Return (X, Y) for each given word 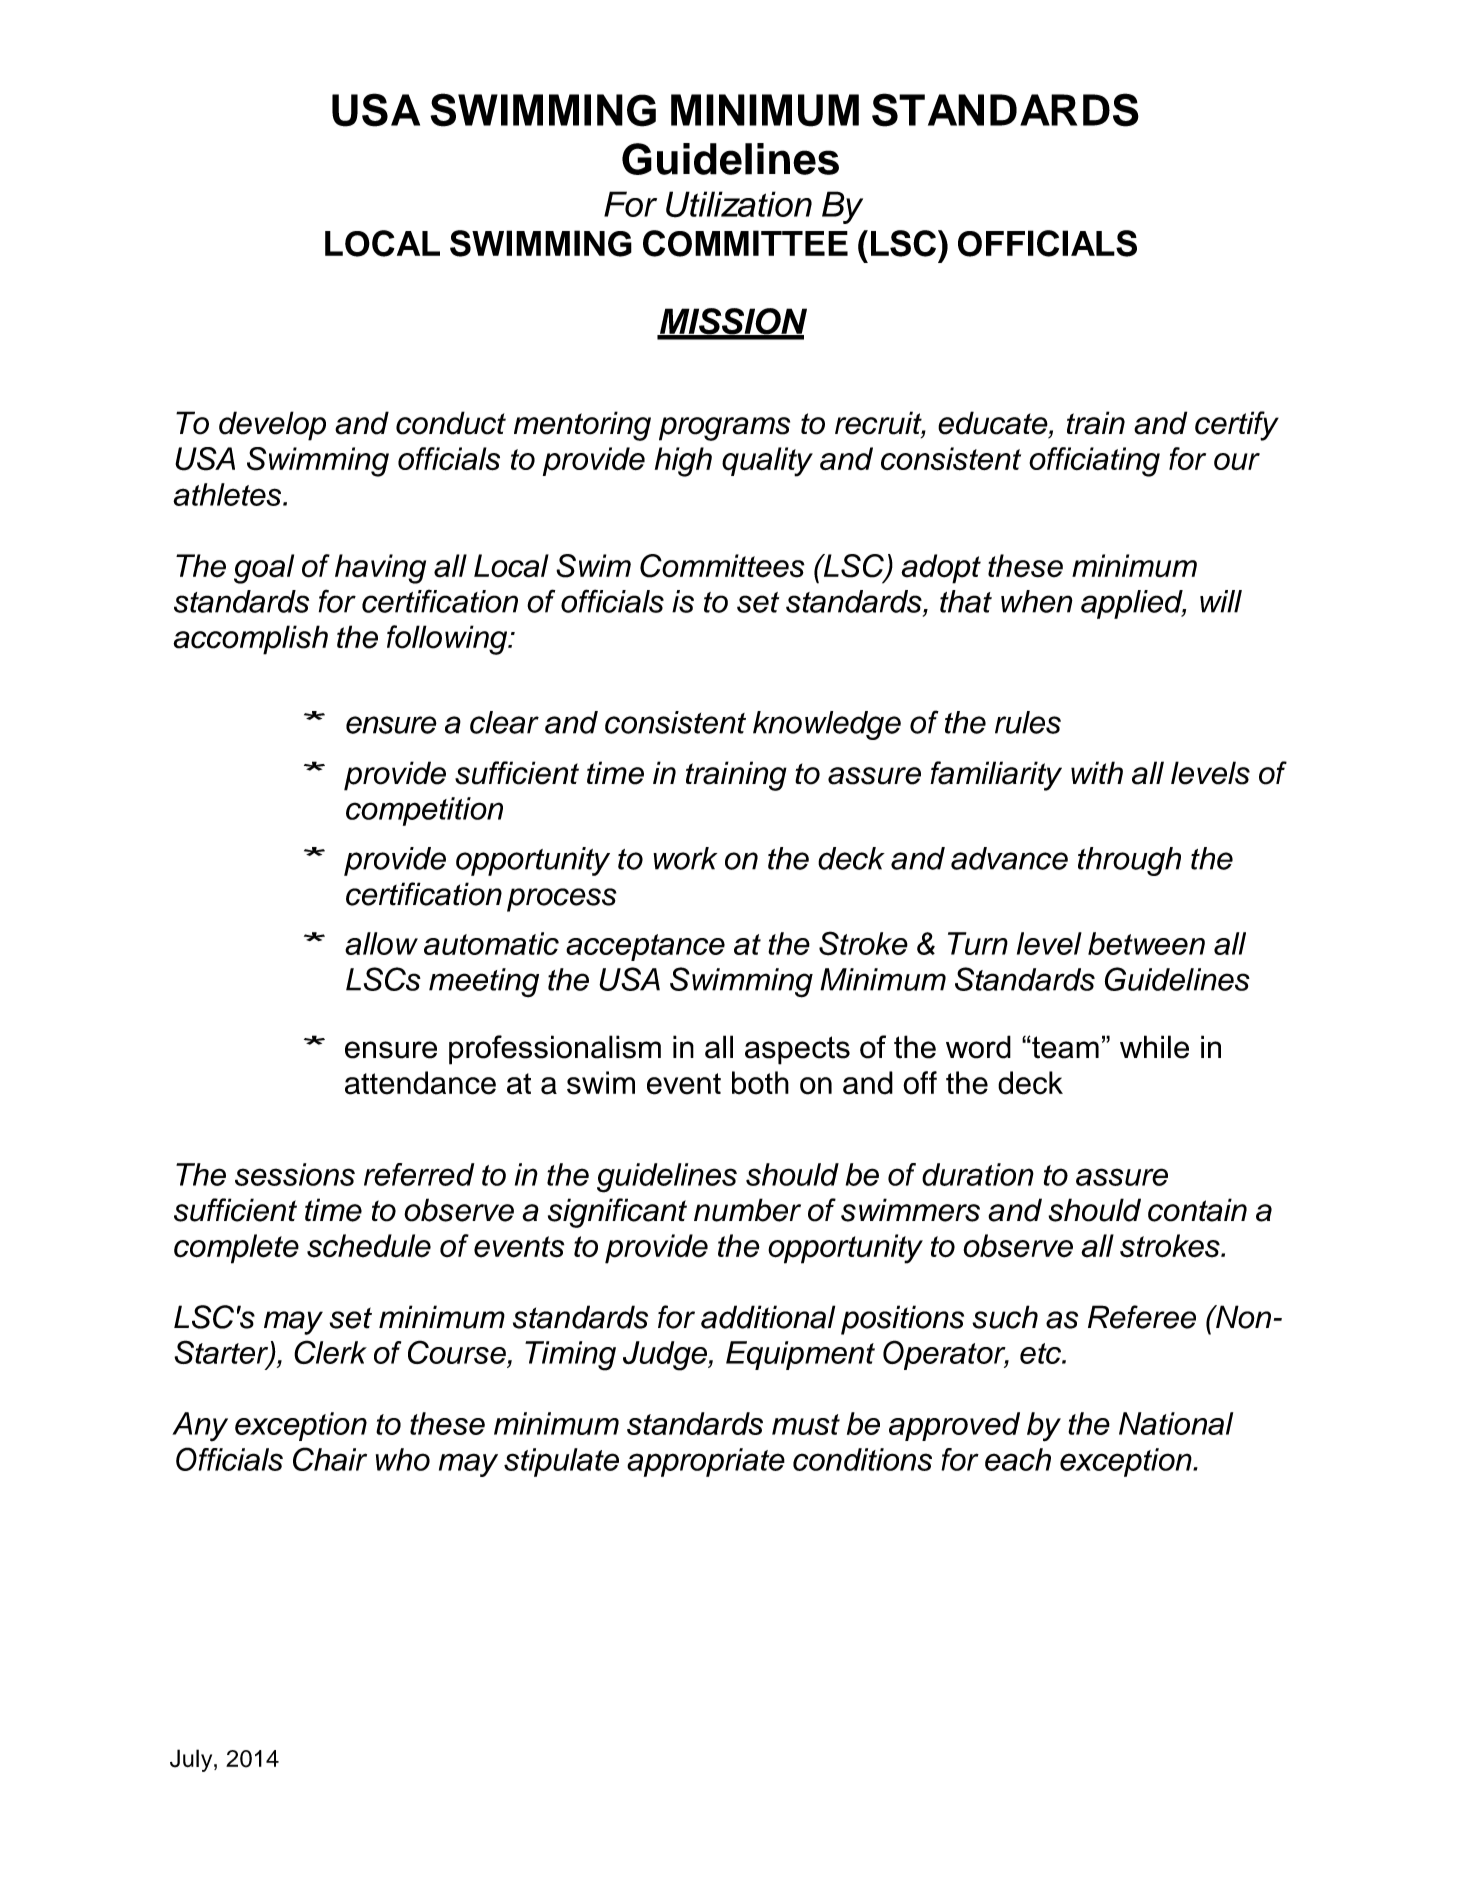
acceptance (645, 947)
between (1146, 943)
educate (994, 424)
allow (381, 943)
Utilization (739, 204)
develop (272, 426)
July (192, 1760)
